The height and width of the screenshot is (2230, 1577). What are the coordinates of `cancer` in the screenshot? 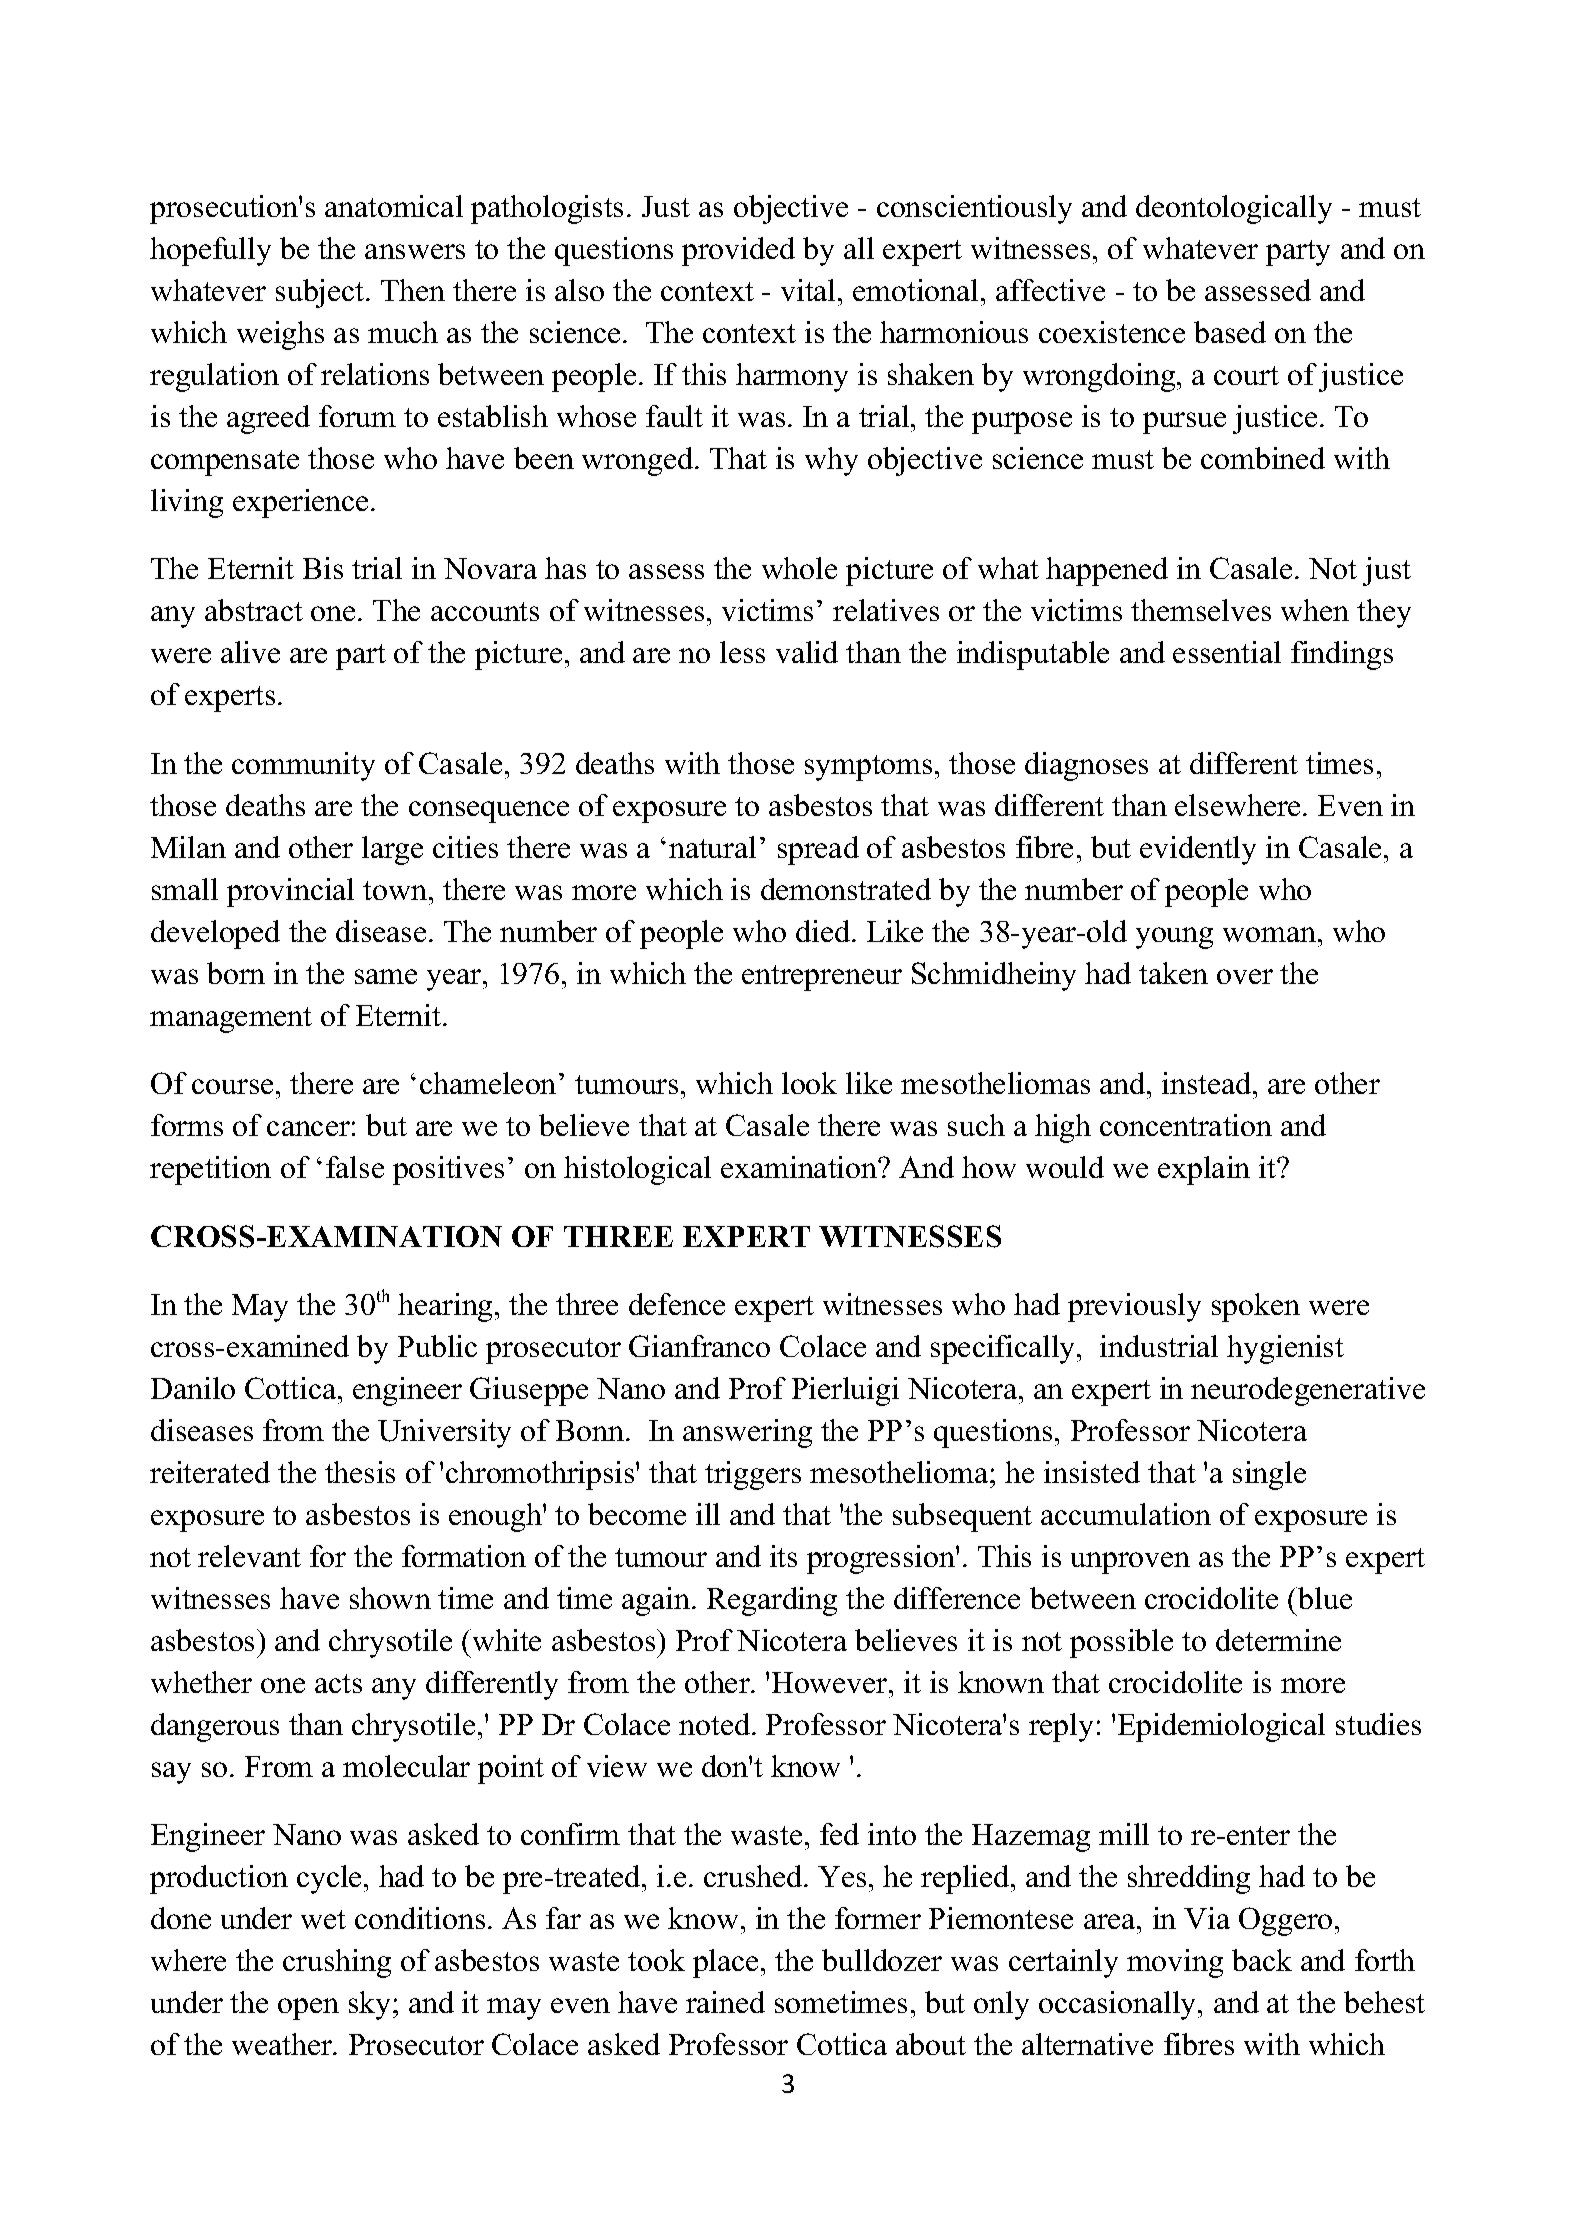 It's located at (308, 1128).
